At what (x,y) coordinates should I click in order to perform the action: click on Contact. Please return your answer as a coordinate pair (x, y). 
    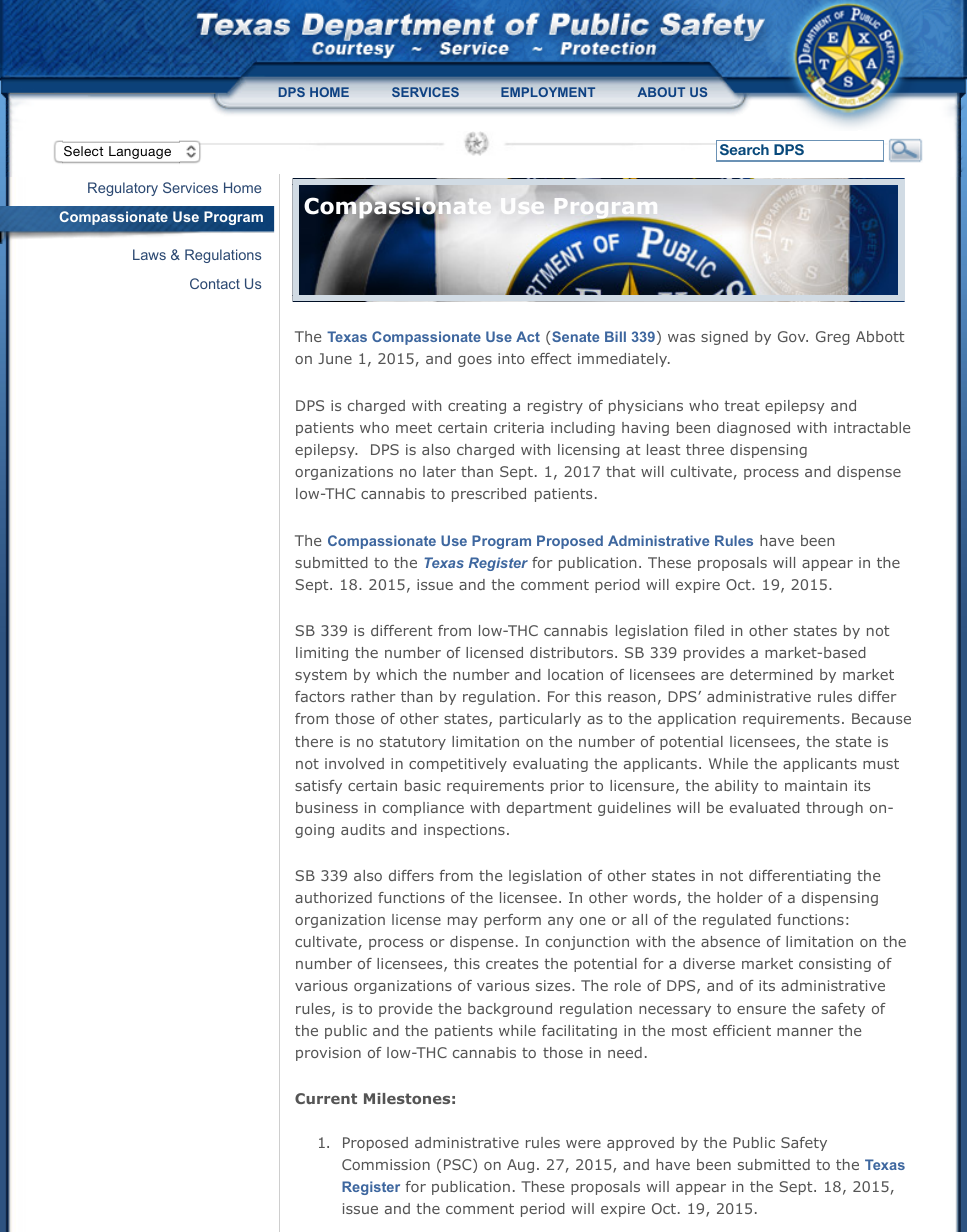
    Looking at the image, I should click on (215, 283).
